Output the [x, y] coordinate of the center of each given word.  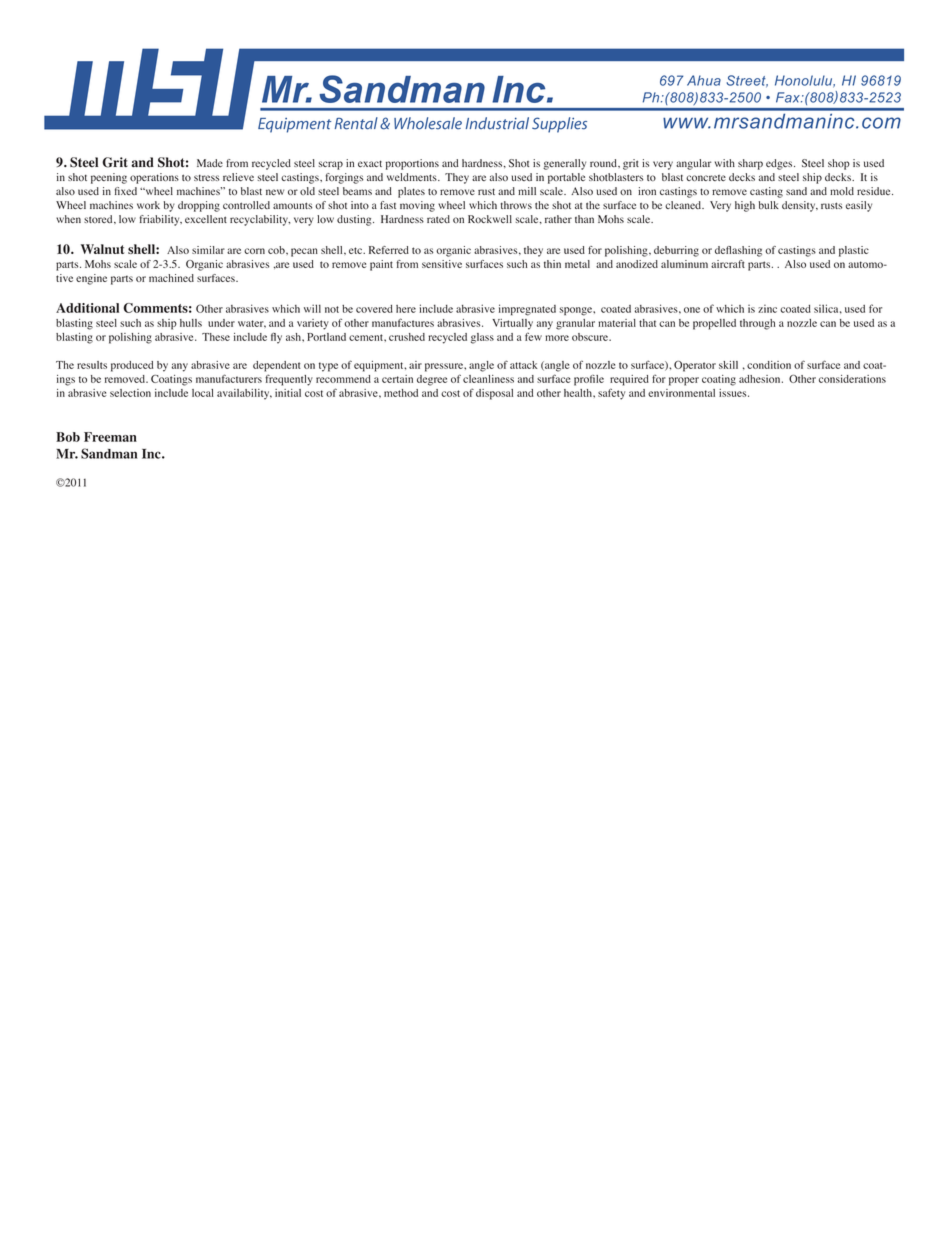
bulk [769, 205]
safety [611, 394]
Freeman [110, 437]
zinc [767, 309]
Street [747, 81]
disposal [494, 394]
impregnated [527, 310]
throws [516, 205]
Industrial [497, 123]
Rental [356, 123]
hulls [191, 323]
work [148, 205]
